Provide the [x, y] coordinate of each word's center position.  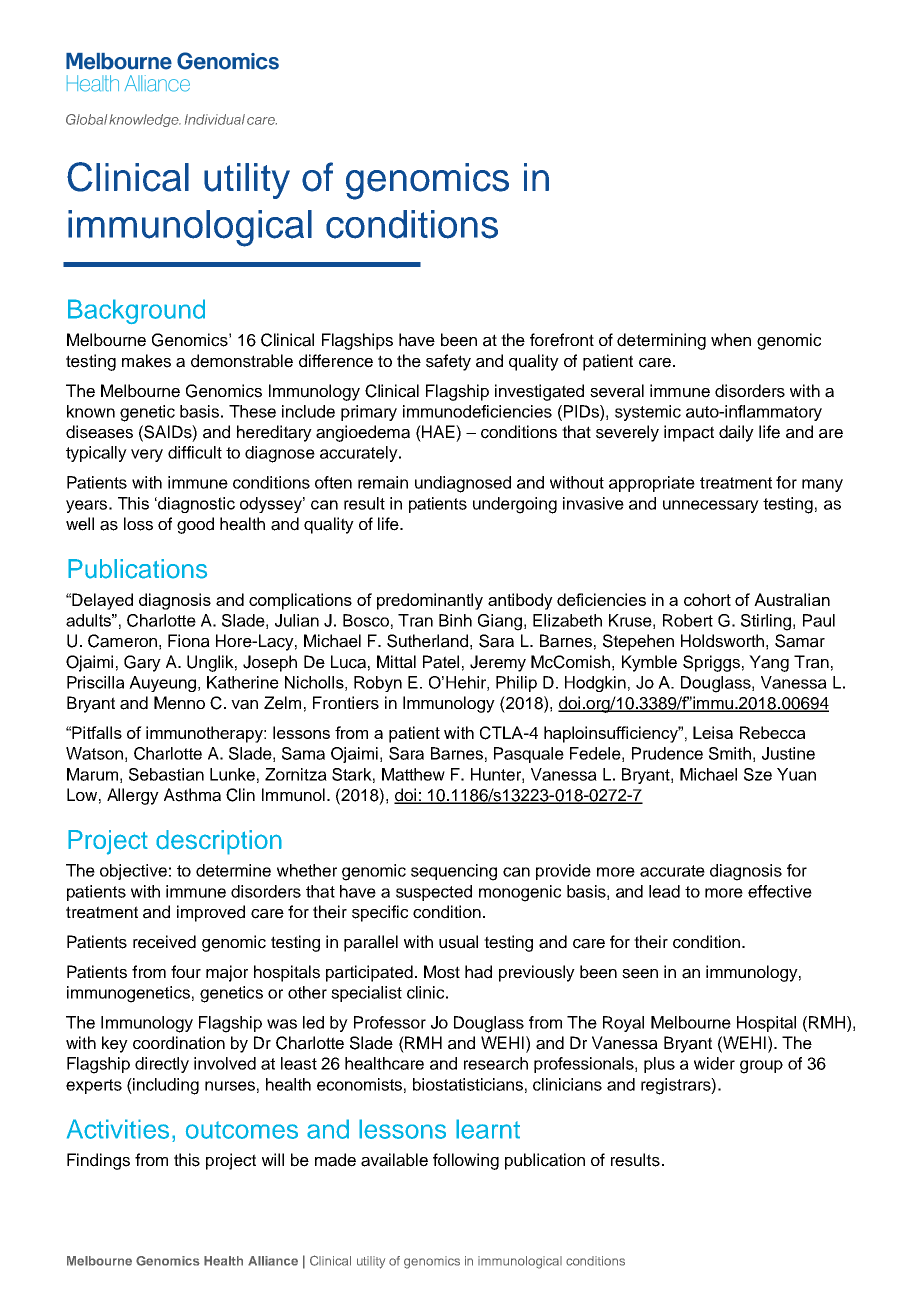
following [466, 1161]
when [731, 340]
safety [448, 362]
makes [146, 361]
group [761, 1067]
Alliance [273, 1261]
